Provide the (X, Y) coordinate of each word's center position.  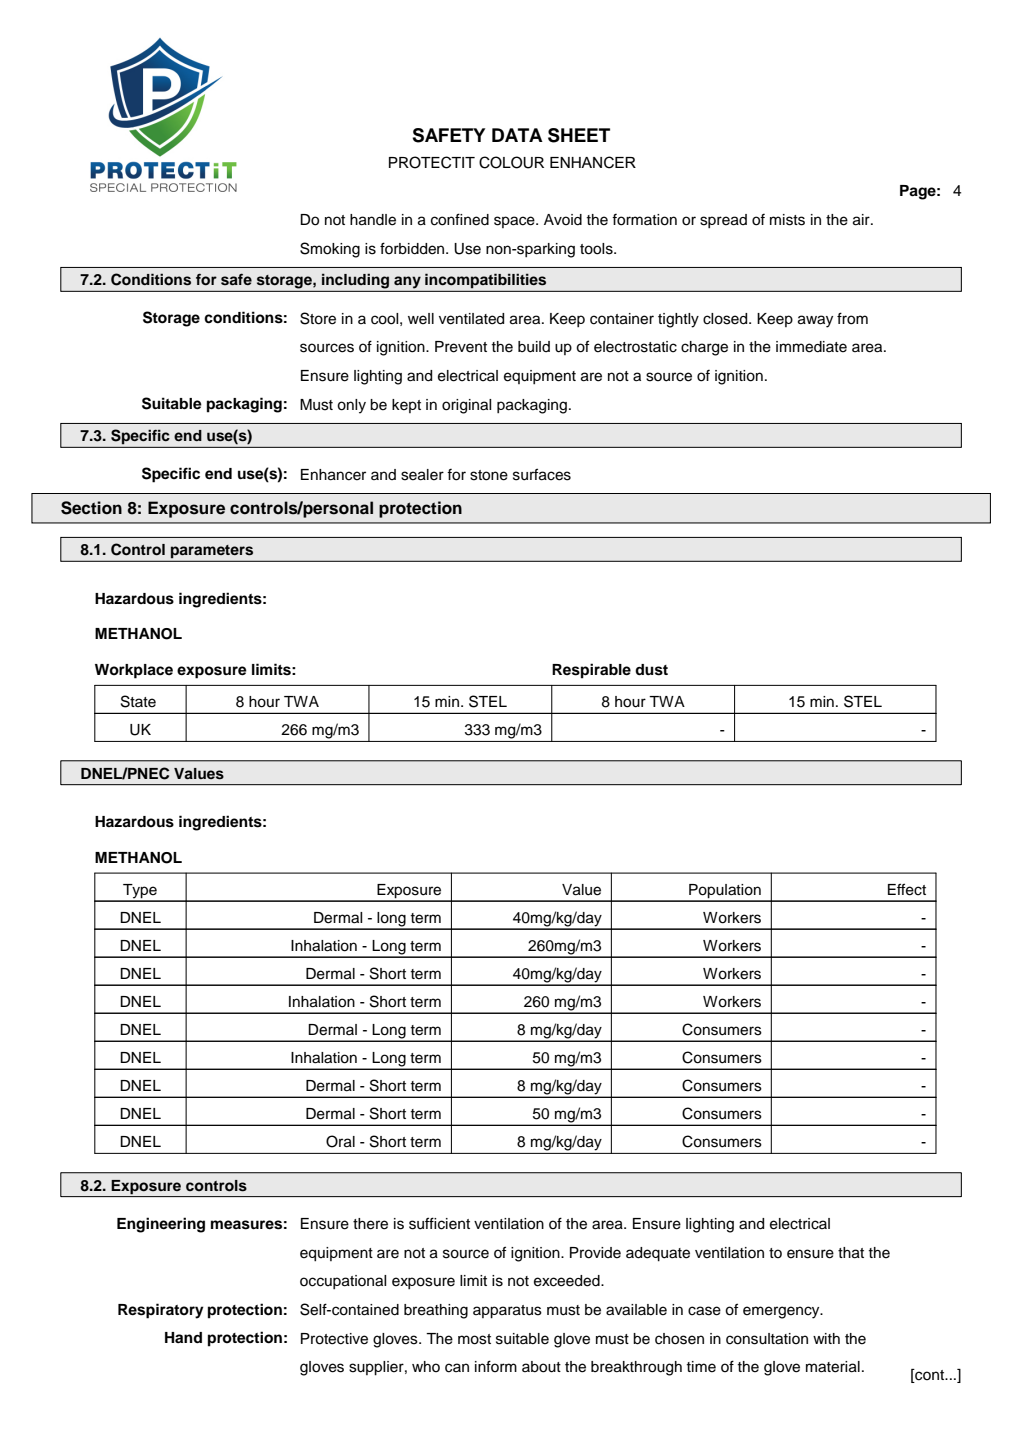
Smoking (330, 250)
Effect (907, 889)
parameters (212, 553)
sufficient (439, 1223)
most (474, 1339)
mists (787, 220)
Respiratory (161, 1311)
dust (651, 670)
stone (489, 475)
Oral (340, 1141)
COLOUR (511, 162)
